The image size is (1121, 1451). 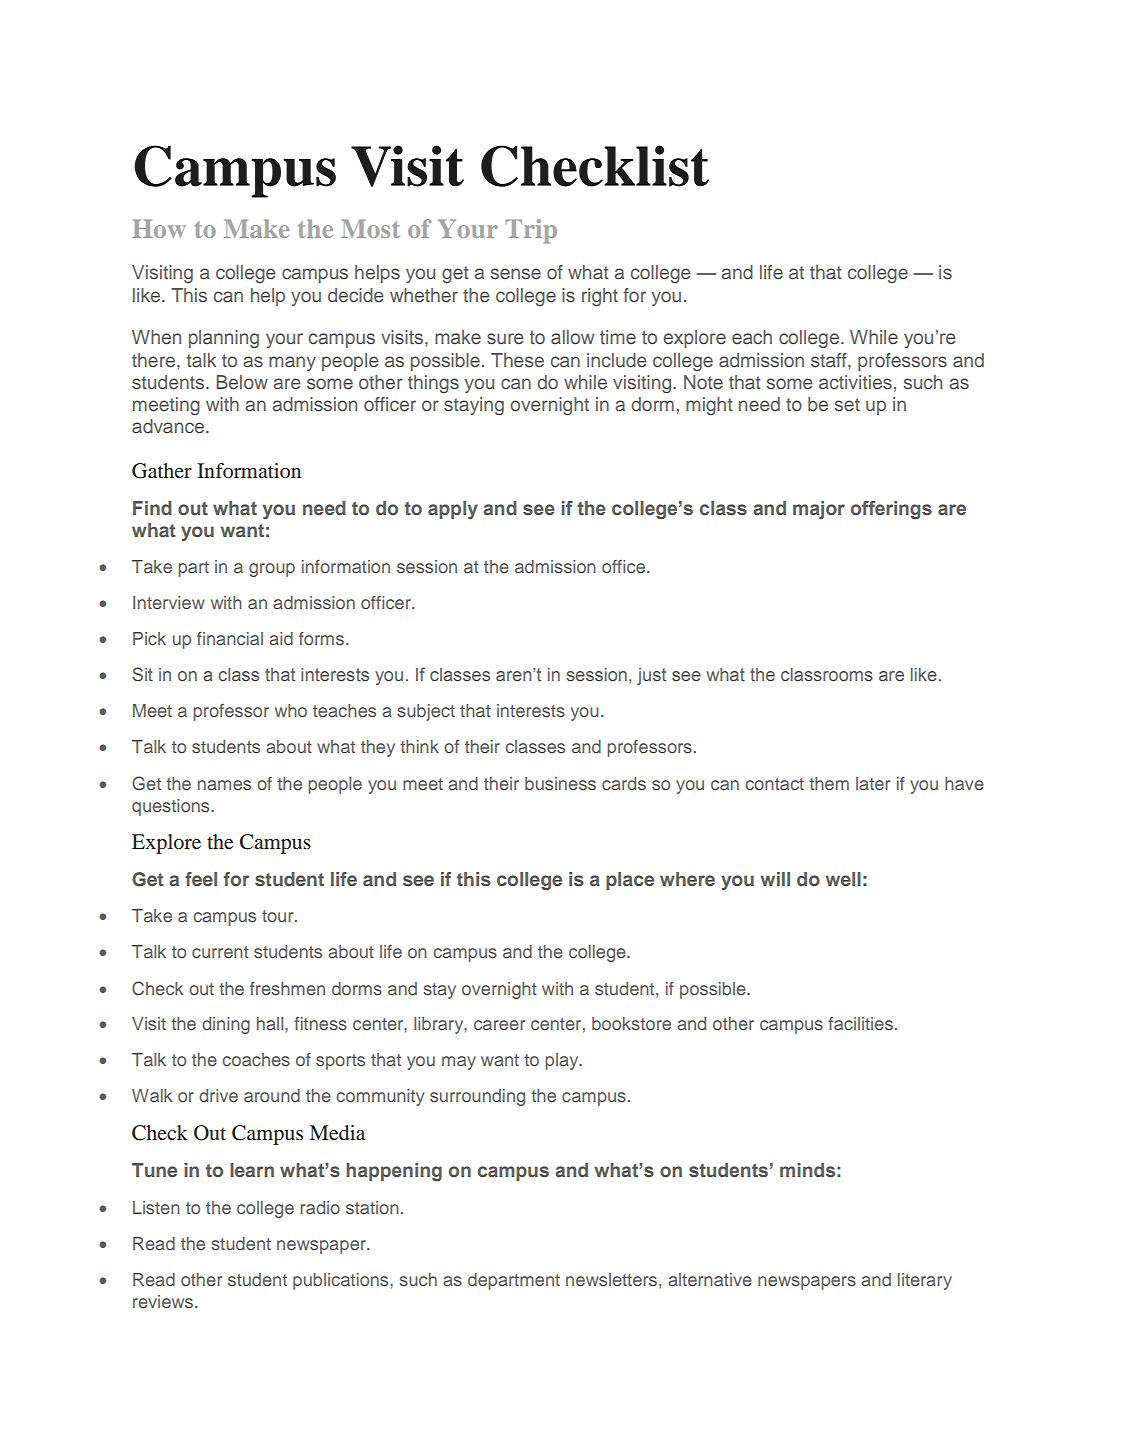 I want to click on sense, so click(x=515, y=273).
